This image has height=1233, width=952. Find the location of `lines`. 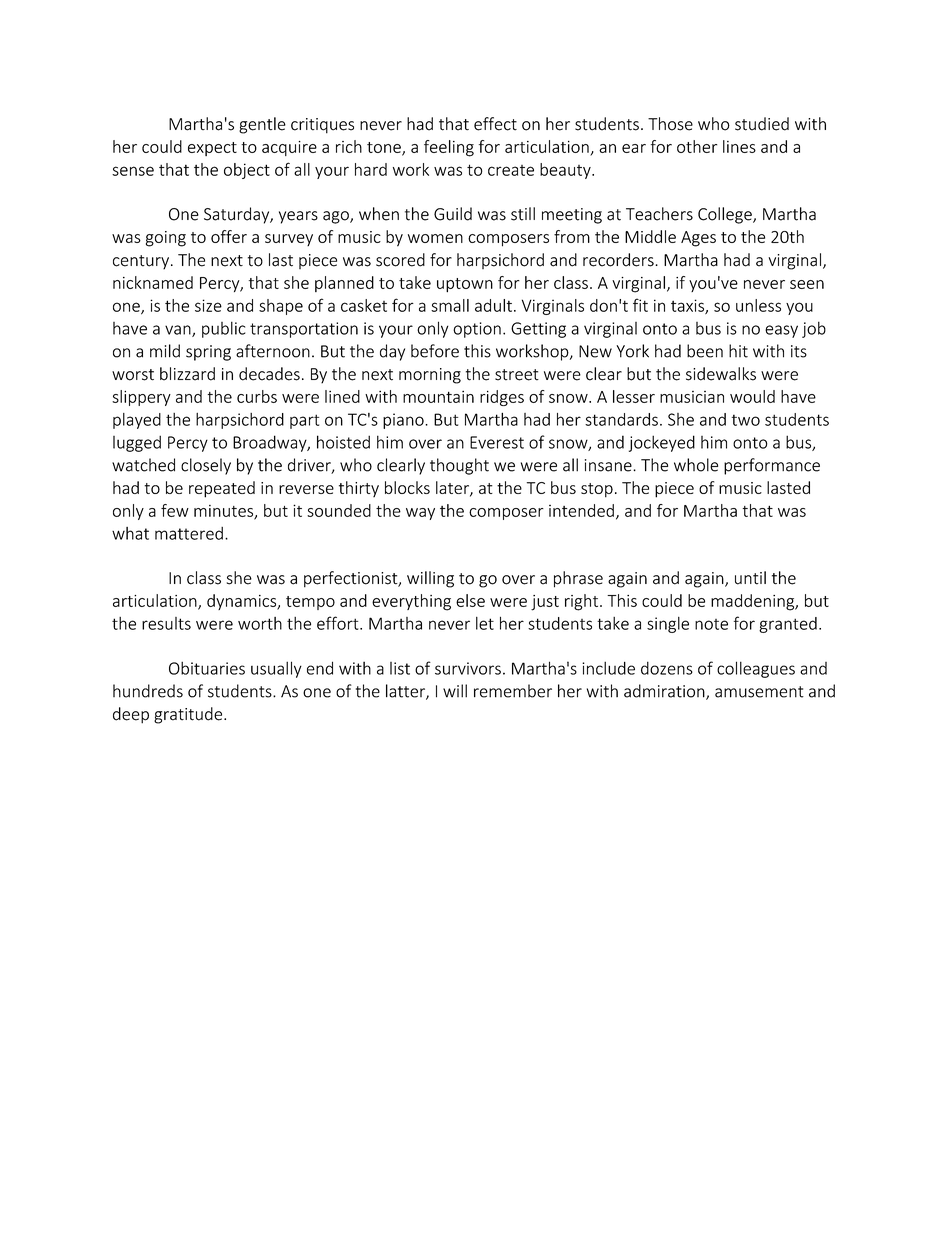

lines is located at coordinates (739, 146).
